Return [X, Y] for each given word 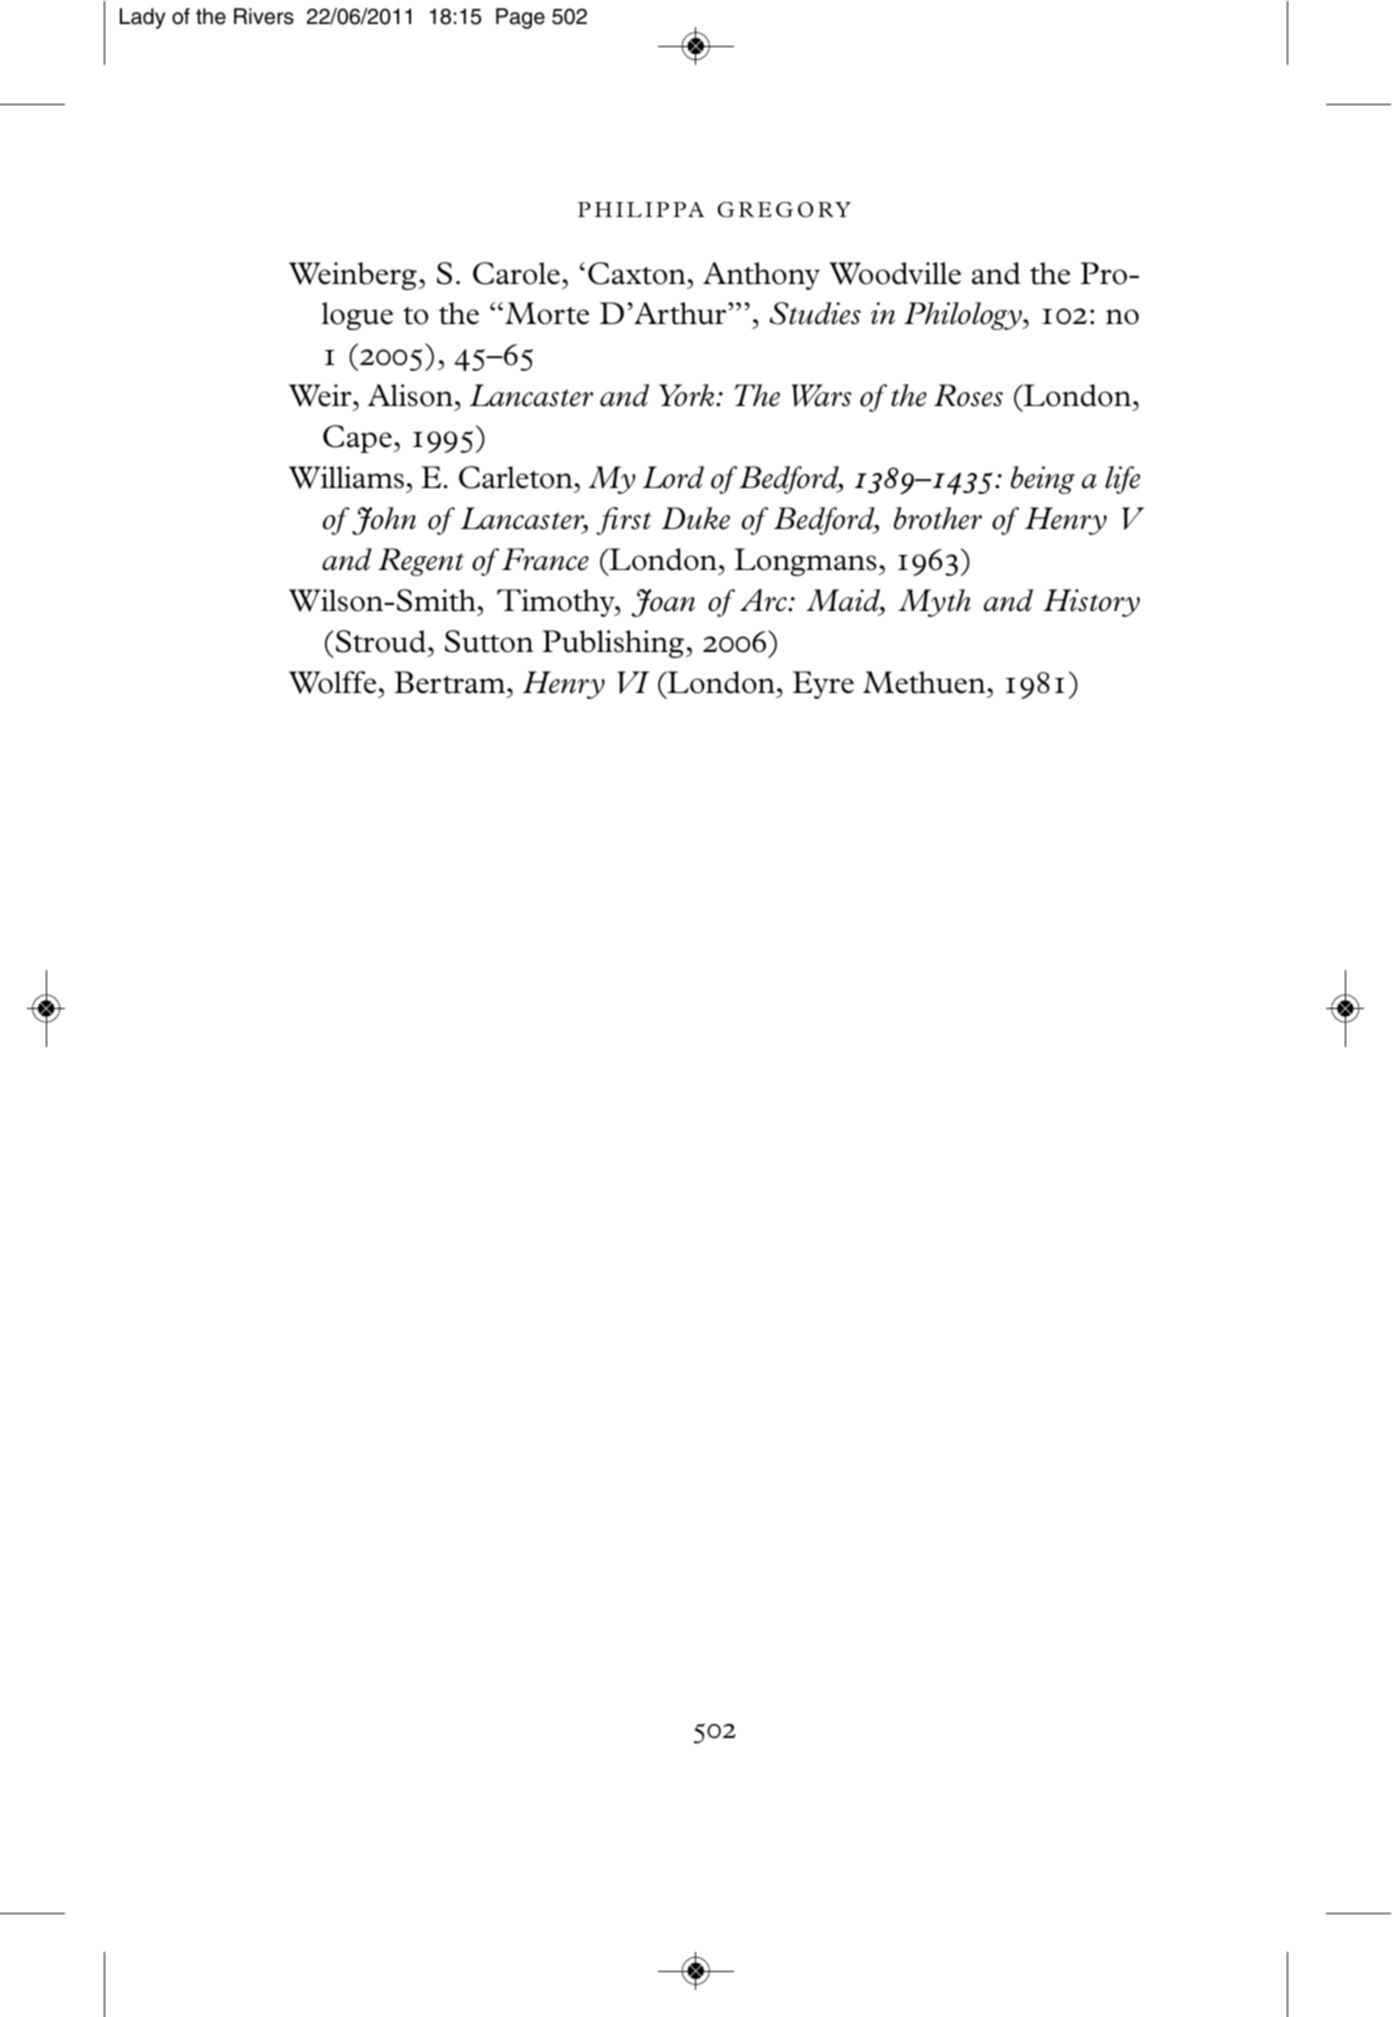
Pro [1104, 273]
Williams [346, 477]
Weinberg [354, 276]
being [1043, 480]
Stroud [381, 641]
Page [520, 18]
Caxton [637, 273]
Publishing [613, 644]
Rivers [264, 16]
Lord [673, 477]
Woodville [895, 273]
